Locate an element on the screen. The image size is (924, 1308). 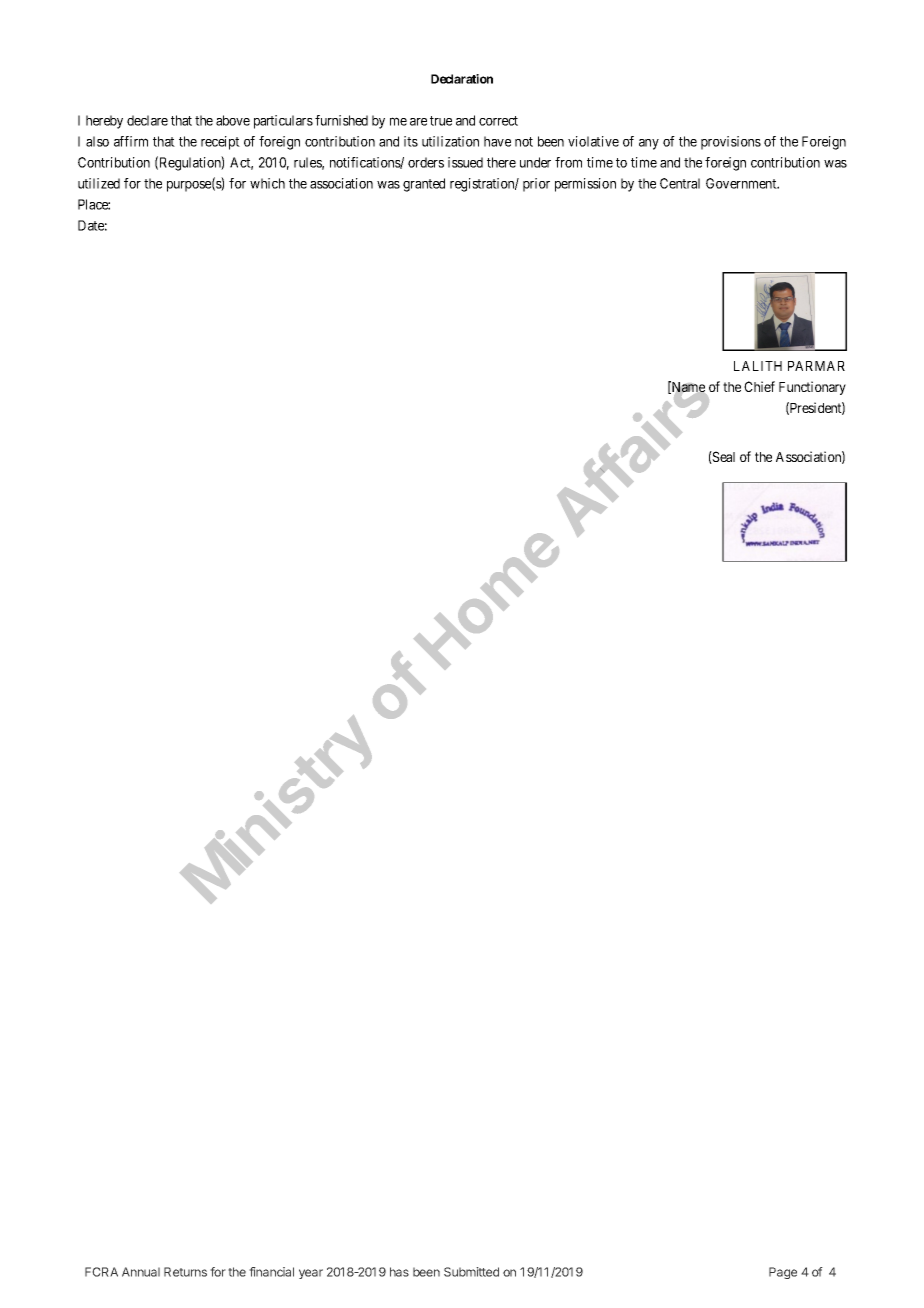
utilized is located at coordinates (99, 183).
